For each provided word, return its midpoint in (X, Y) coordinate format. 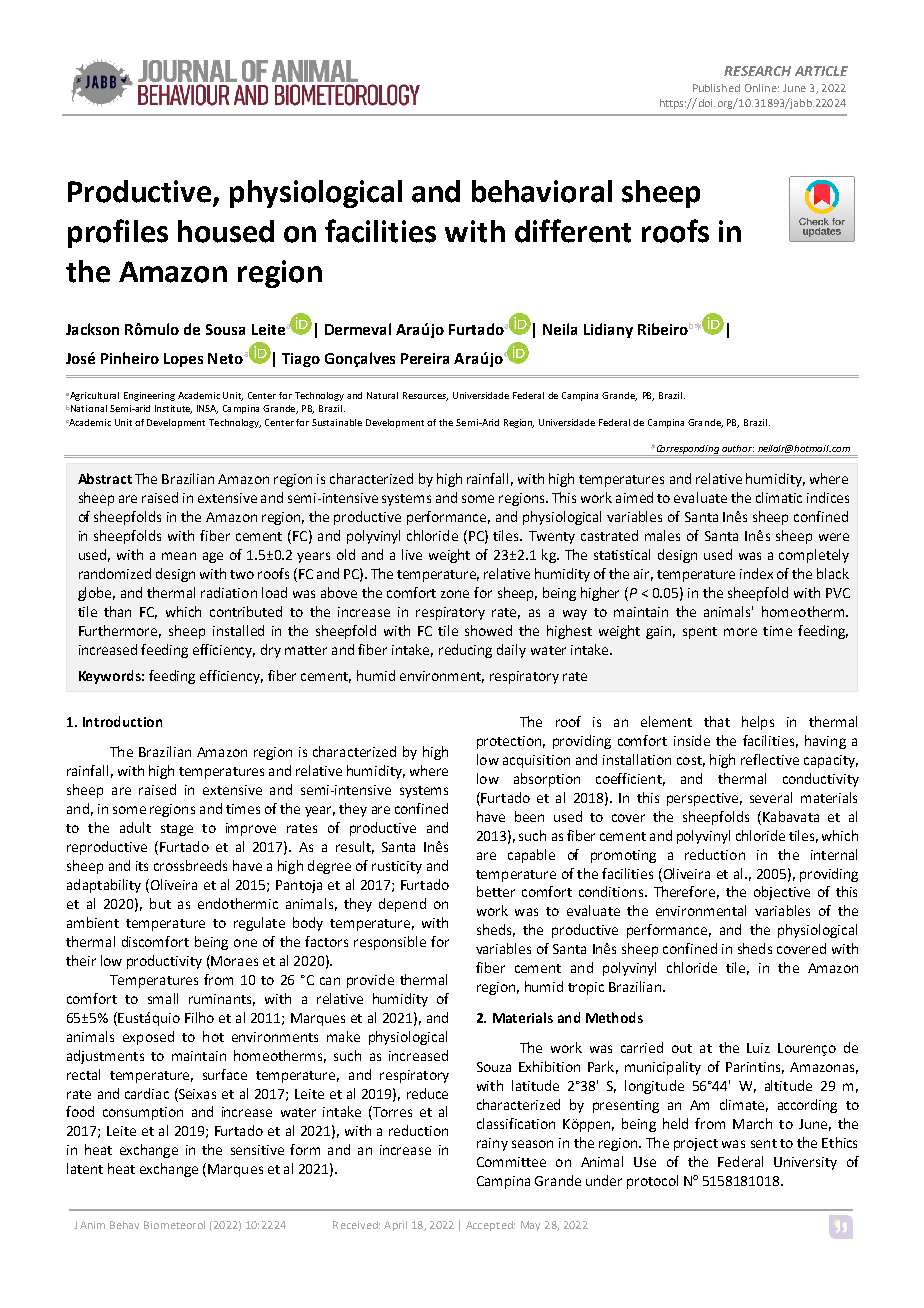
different (573, 231)
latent (85, 1168)
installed (238, 630)
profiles (118, 233)
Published (716, 88)
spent (700, 633)
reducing (465, 651)
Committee (511, 1162)
